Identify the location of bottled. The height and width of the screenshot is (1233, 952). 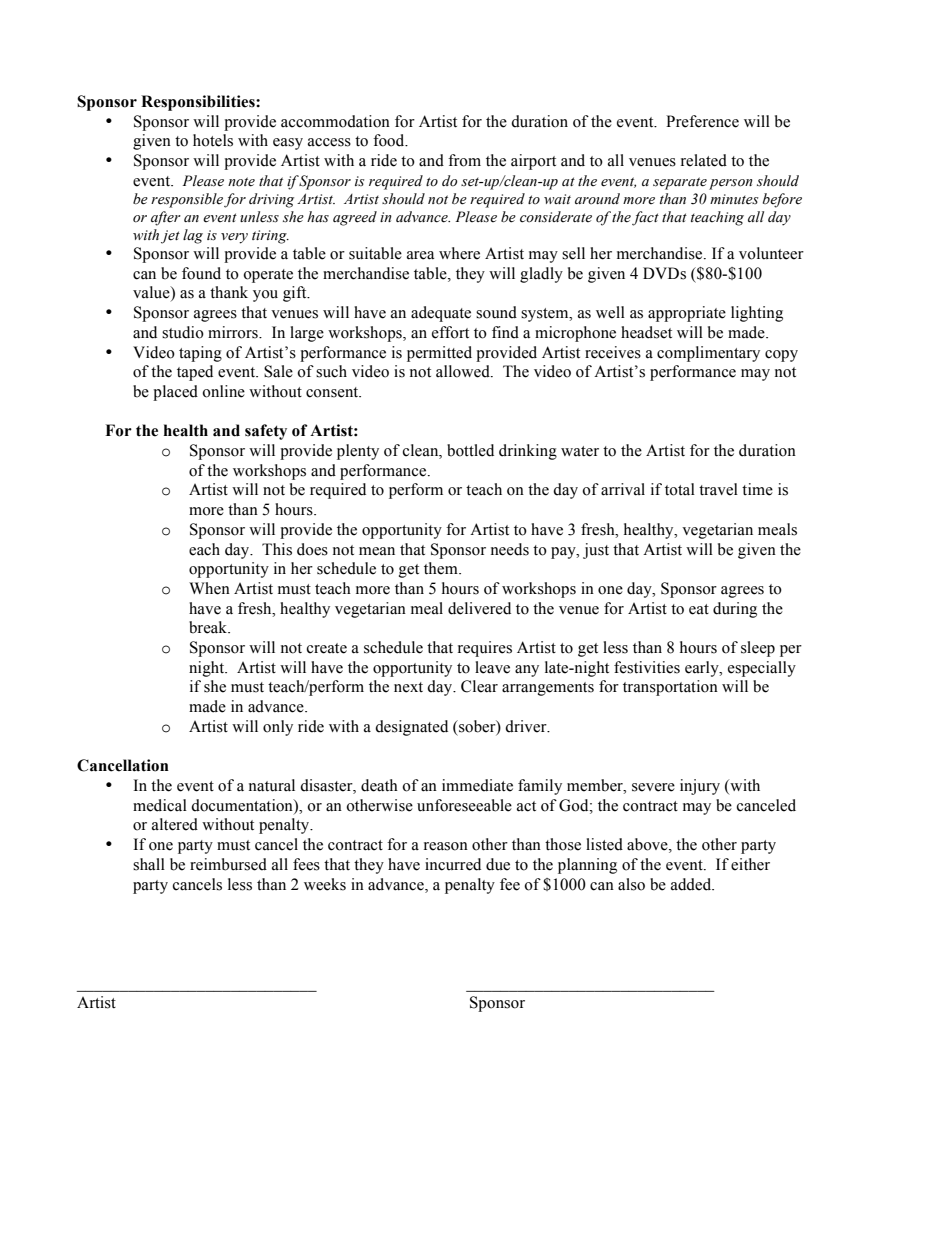
(470, 450).
